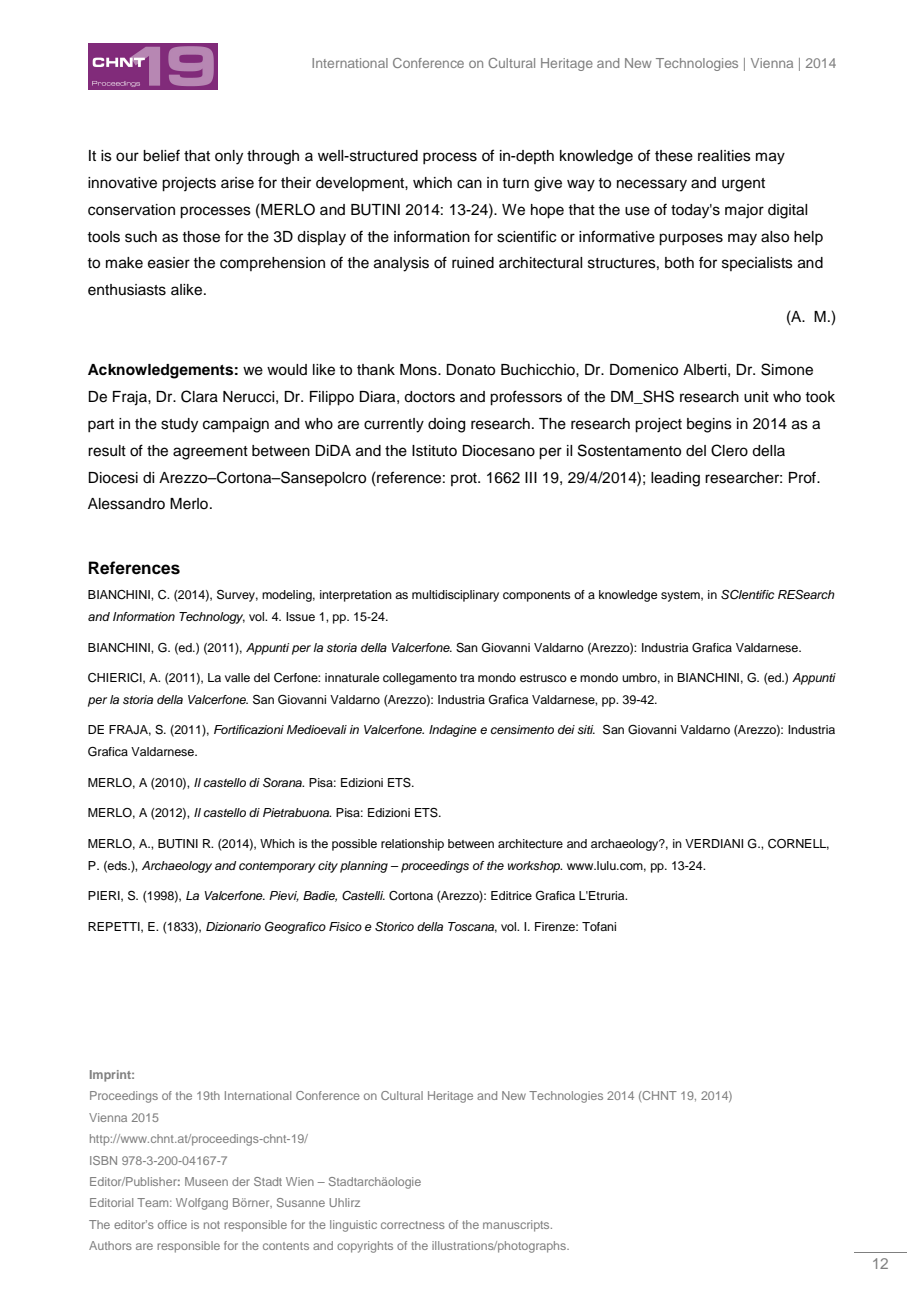 The image size is (924, 1308). Describe the element at coordinates (515, 183) in the screenshot. I see `turn` at that location.
